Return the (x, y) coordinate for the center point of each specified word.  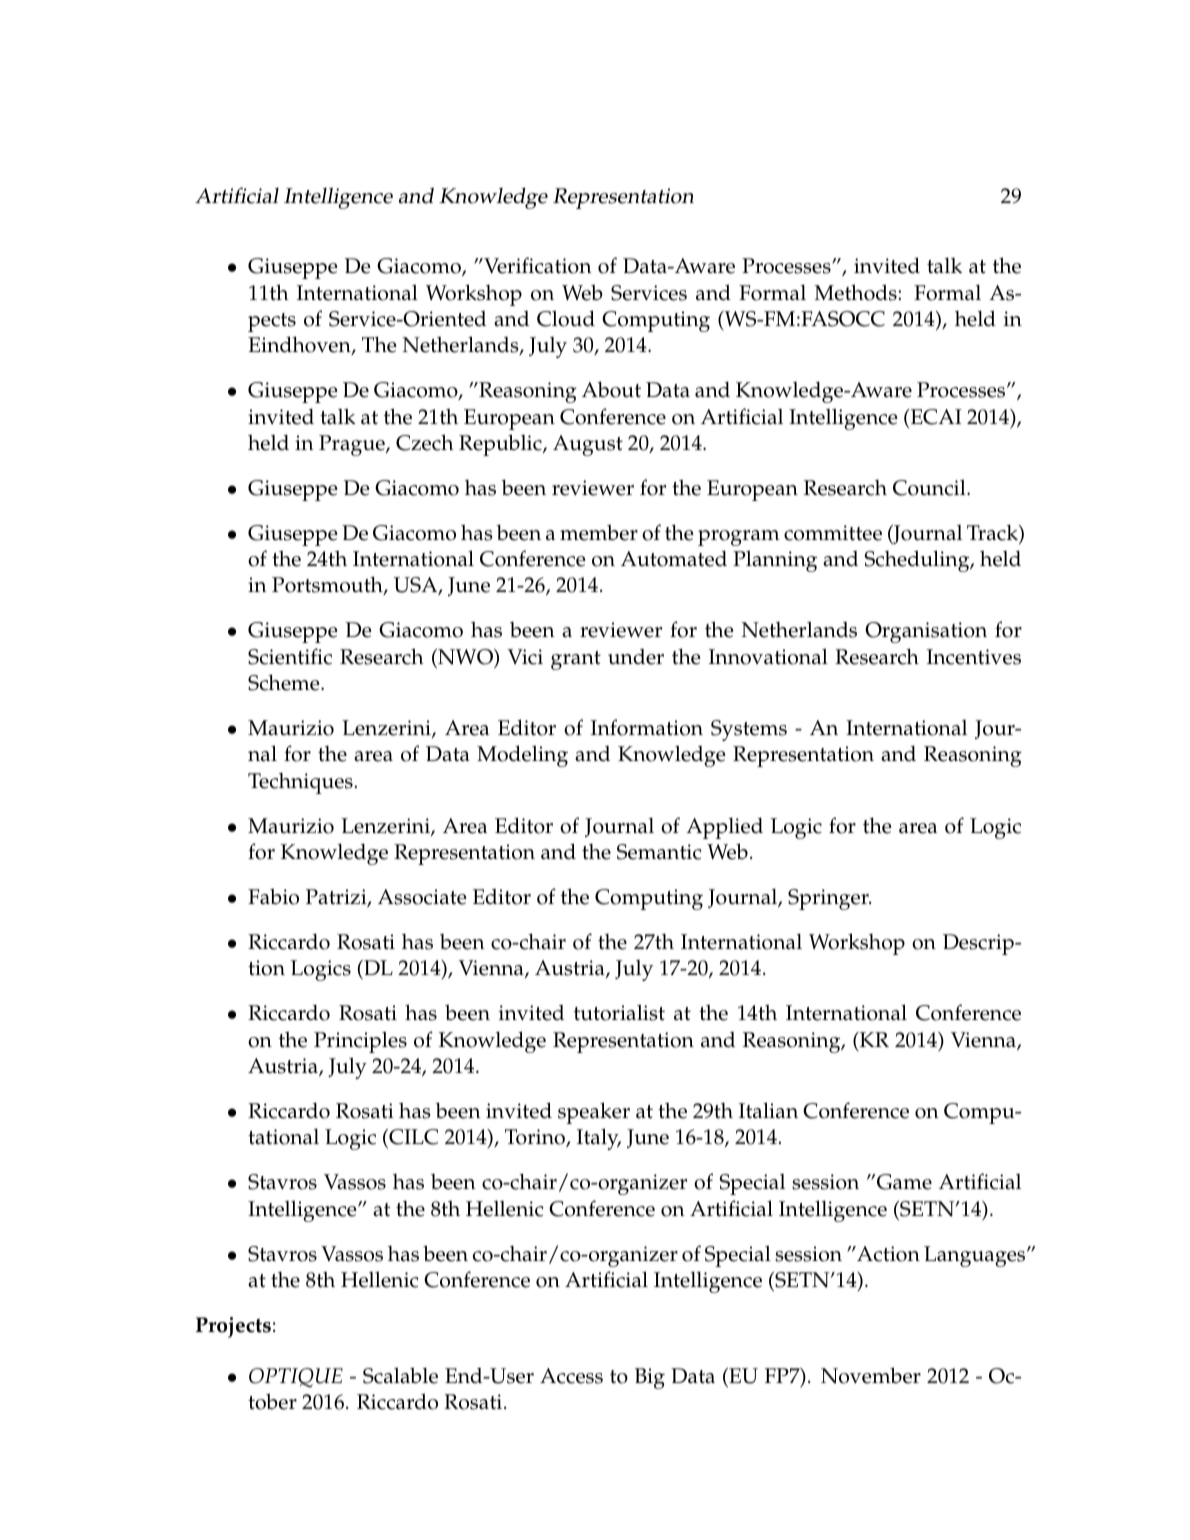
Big (650, 1378)
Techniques (300, 783)
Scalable (400, 1375)
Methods (856, 292)
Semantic (659, 852)
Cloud (566, 318)
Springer (829, 899)
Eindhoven (300, 345)
